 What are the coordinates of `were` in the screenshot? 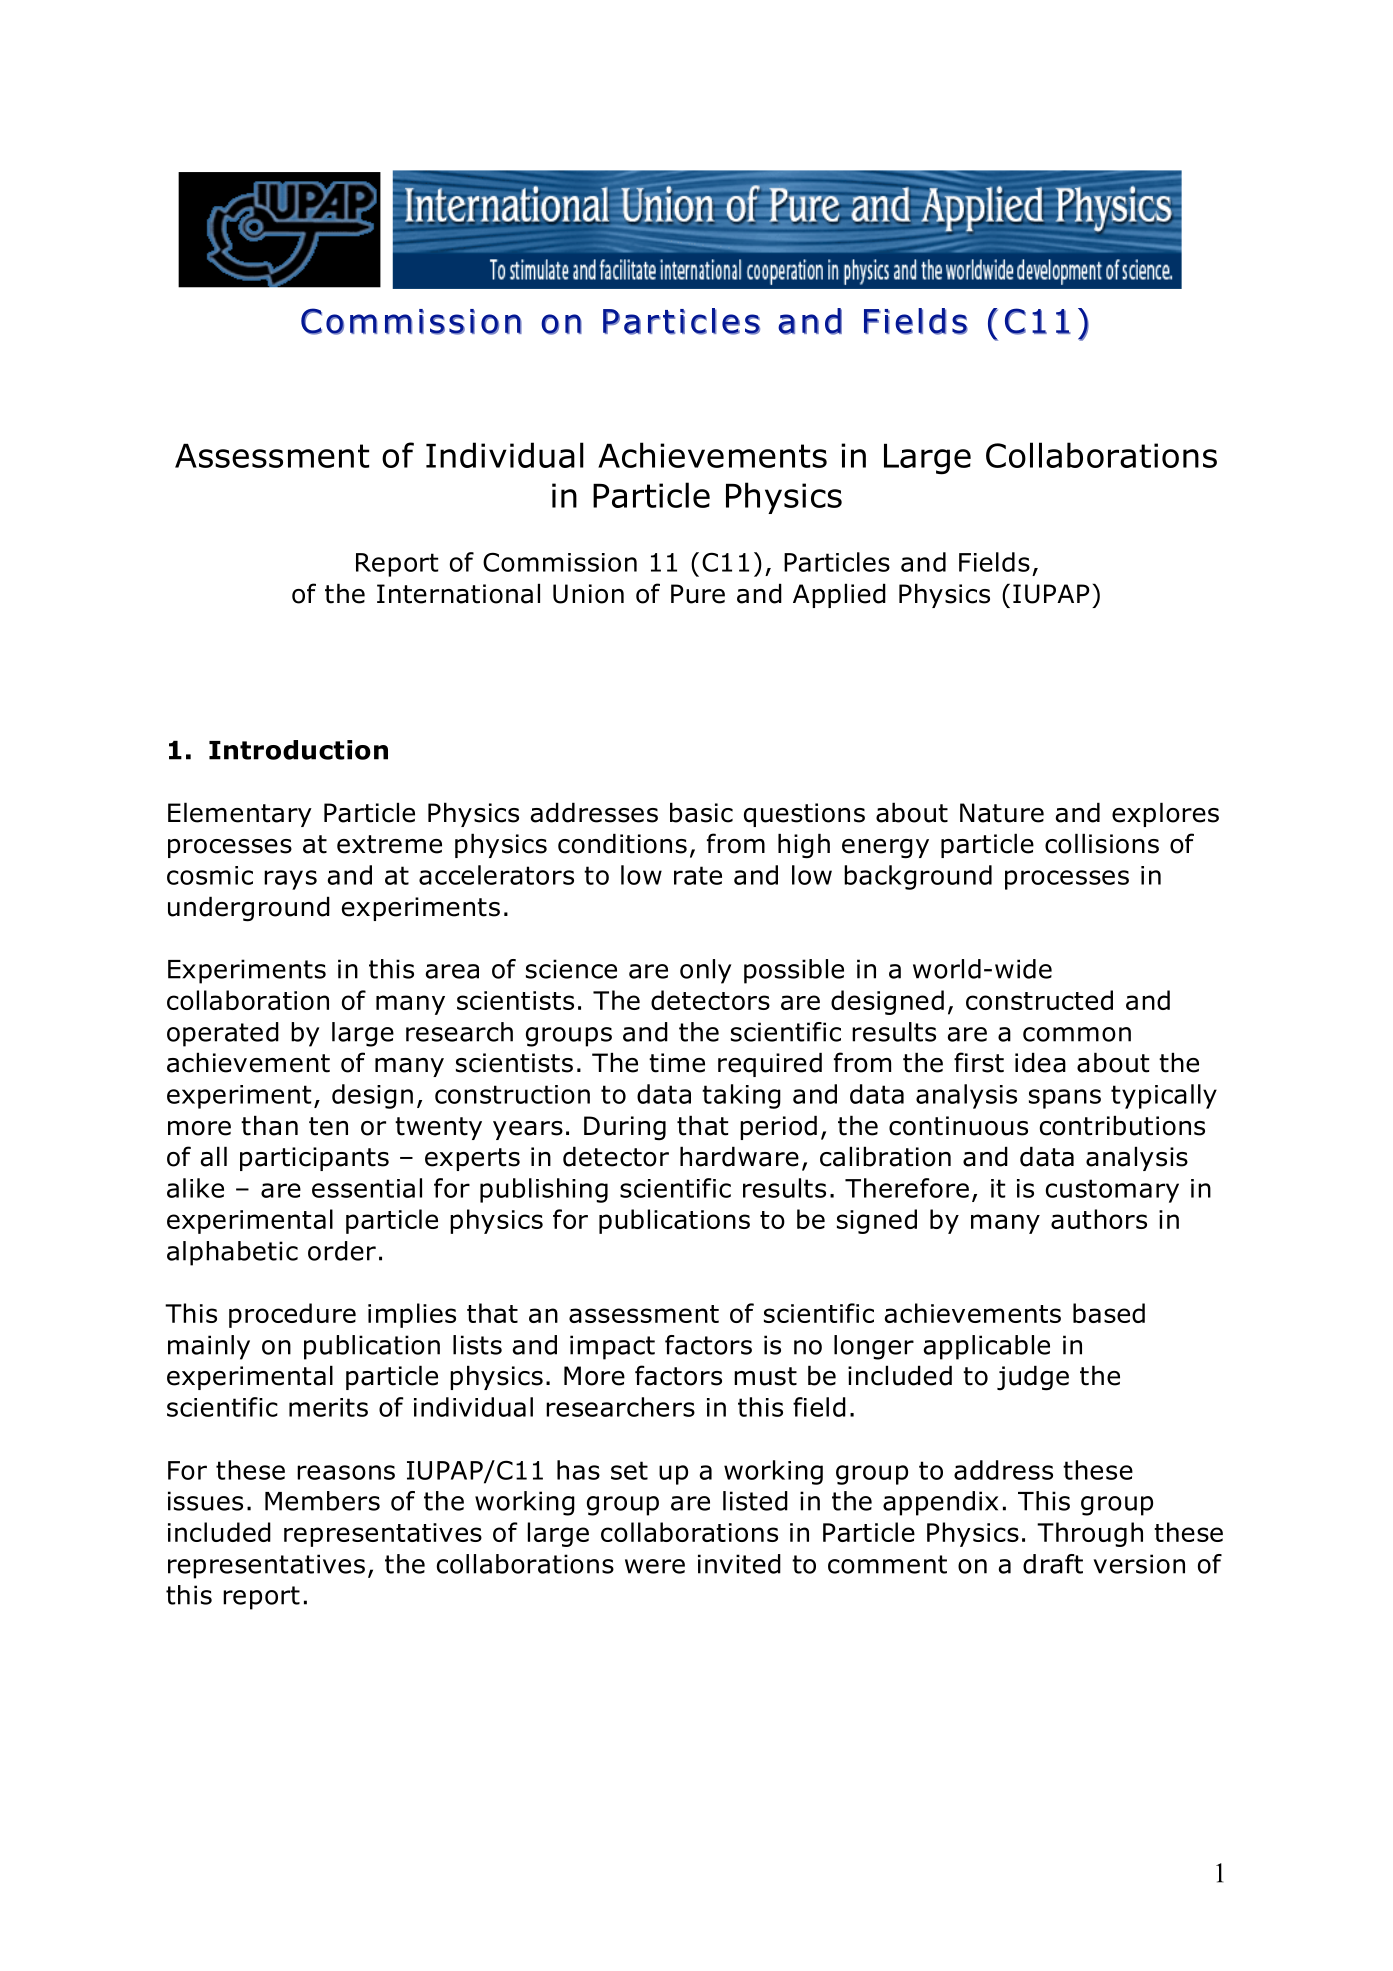 It's located at (655, 1566).
